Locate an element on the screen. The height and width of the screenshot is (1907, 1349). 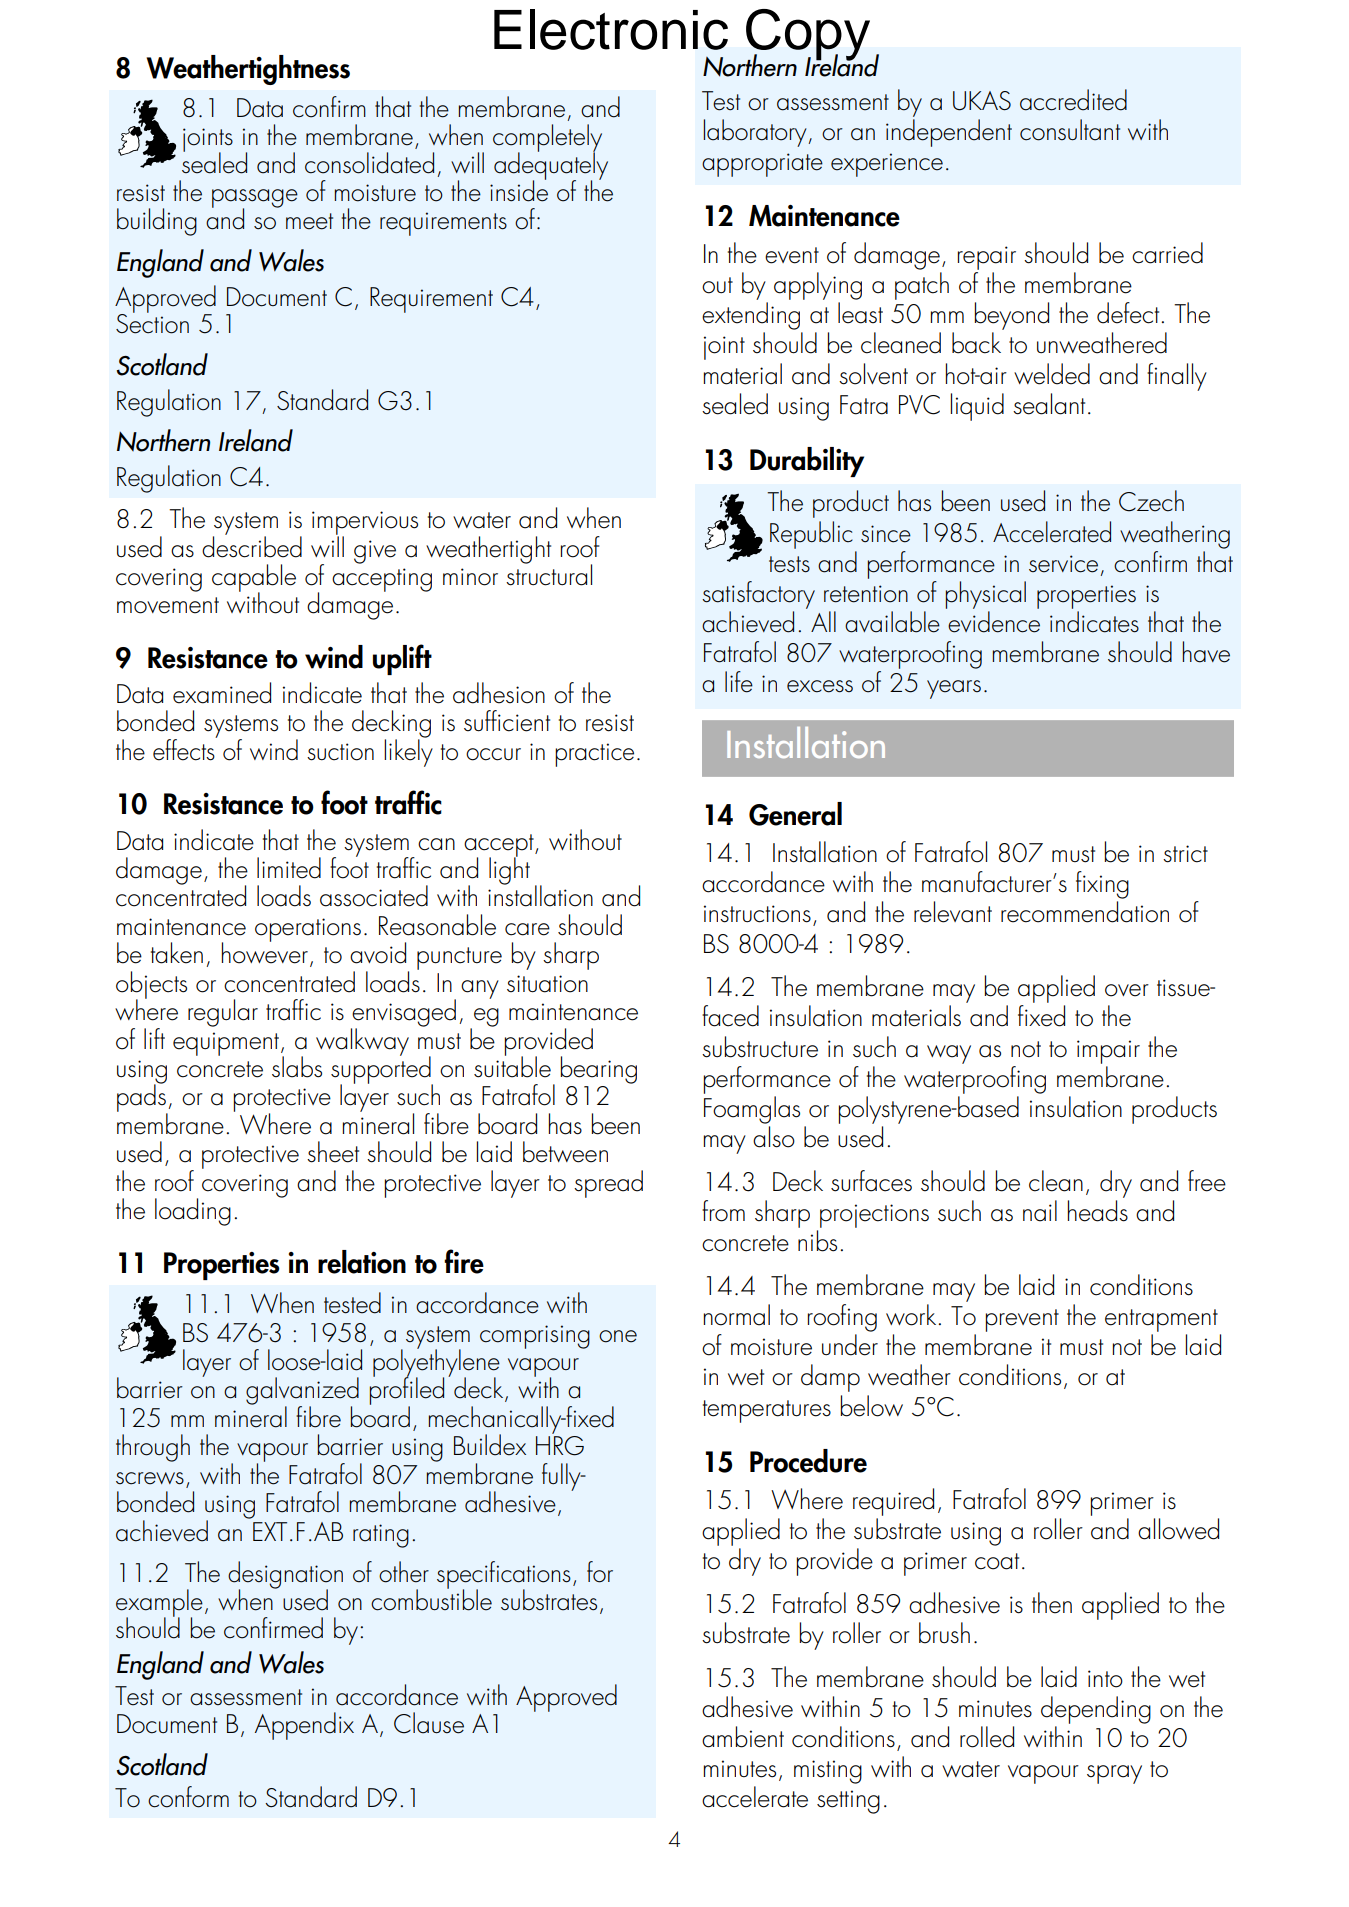
spray is located at coordinates (1114, 1774).
